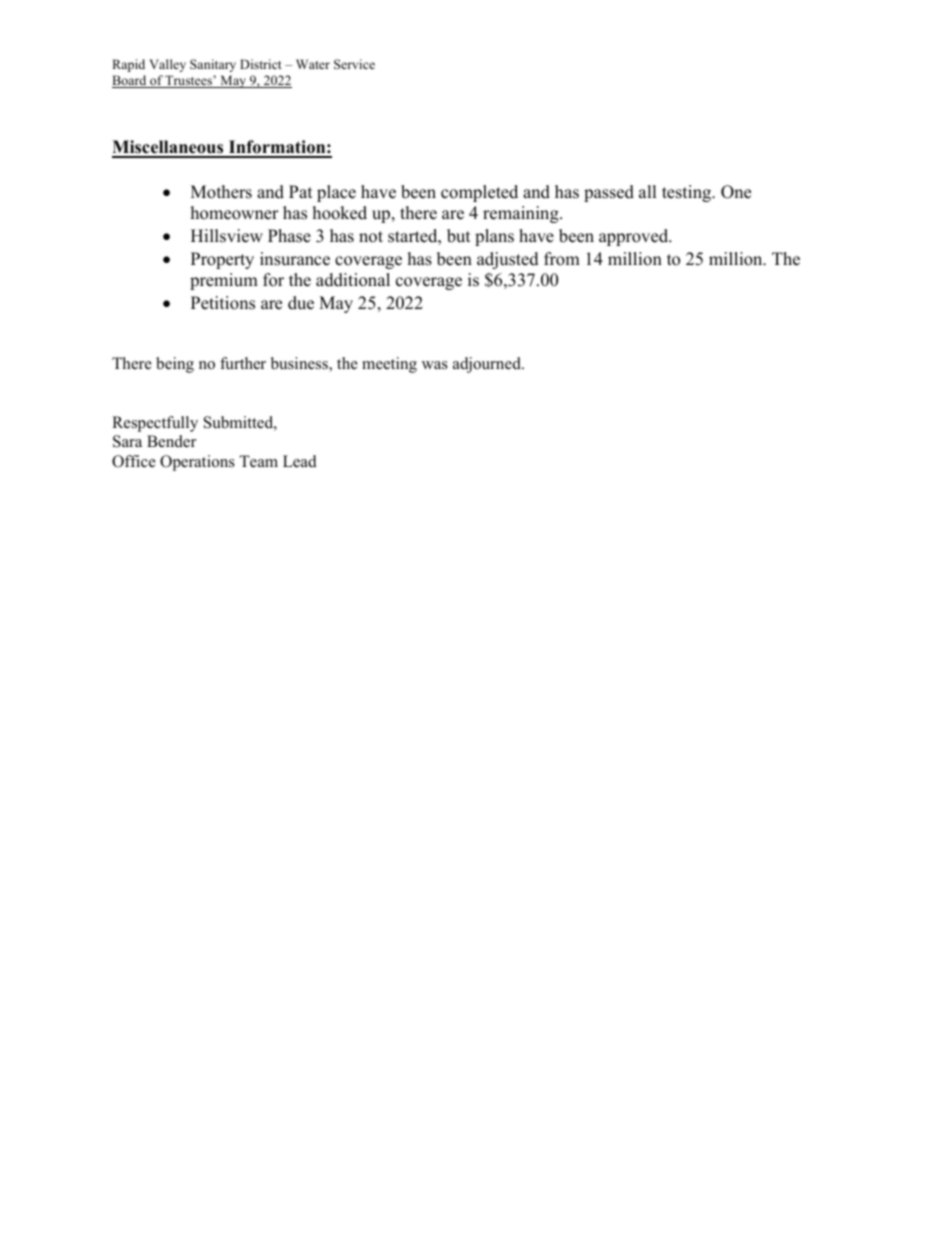 This screenshot has width=952, height=1233. I want to click on Property, so click(222, 260).
